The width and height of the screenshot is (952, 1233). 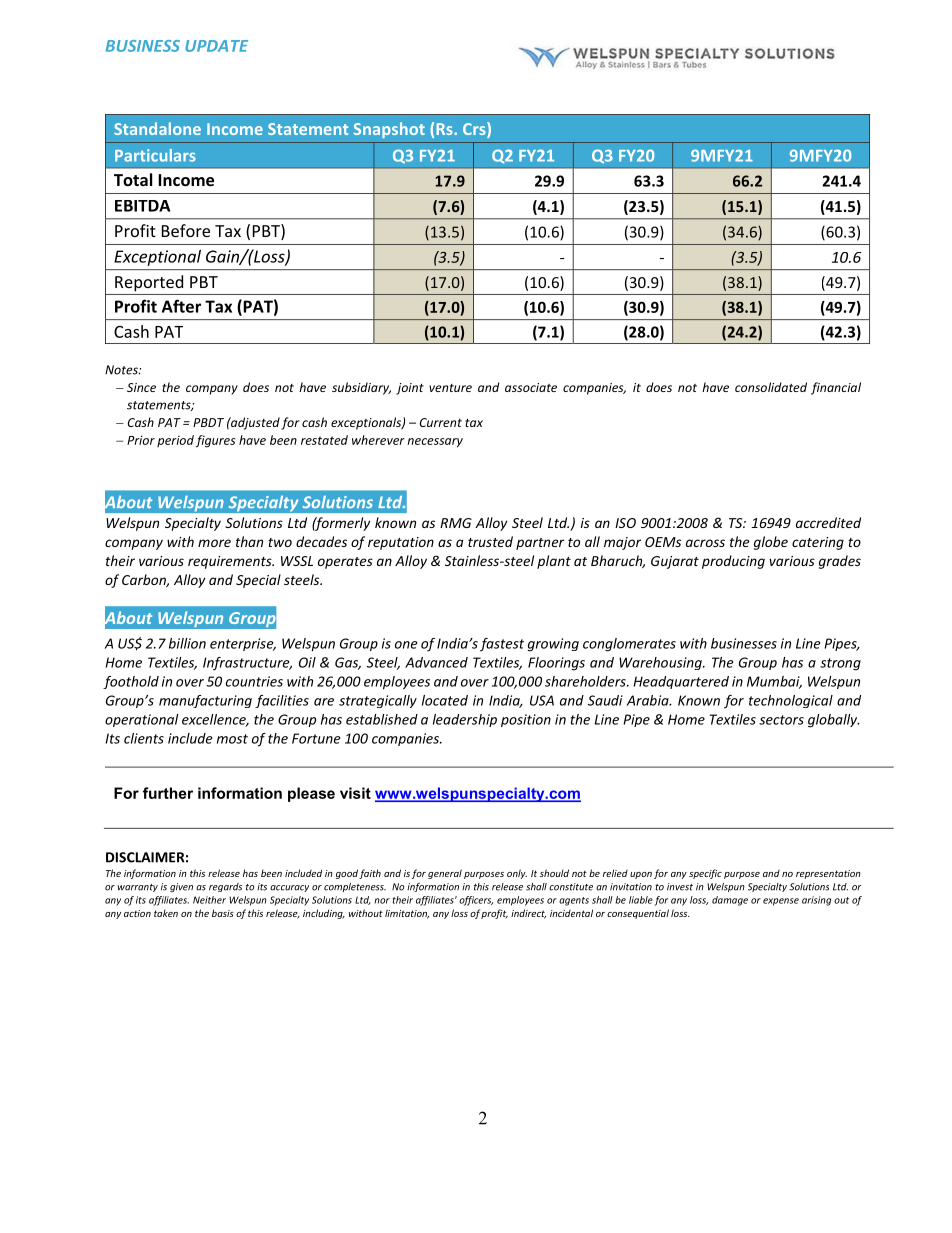 What do you see at coordinates (225, 887) in the screenshot?
I see `regards` at bounding box center [225, 887].
